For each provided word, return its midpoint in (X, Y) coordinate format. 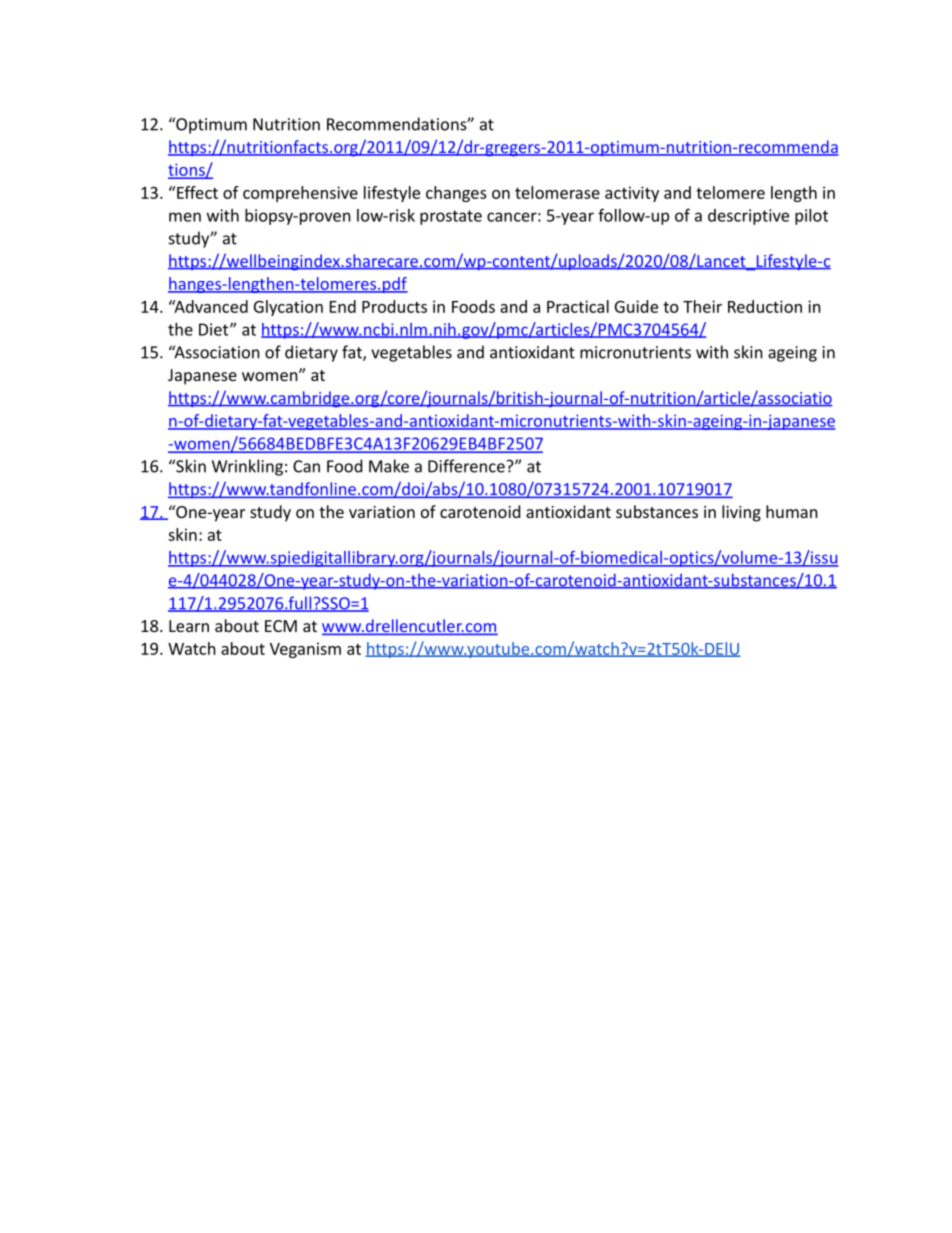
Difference (466, 466)
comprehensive (300, 194)
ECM (281, 626)
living (741, 513)
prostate (451, 217)
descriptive (748, 217)
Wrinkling (247, 467)
